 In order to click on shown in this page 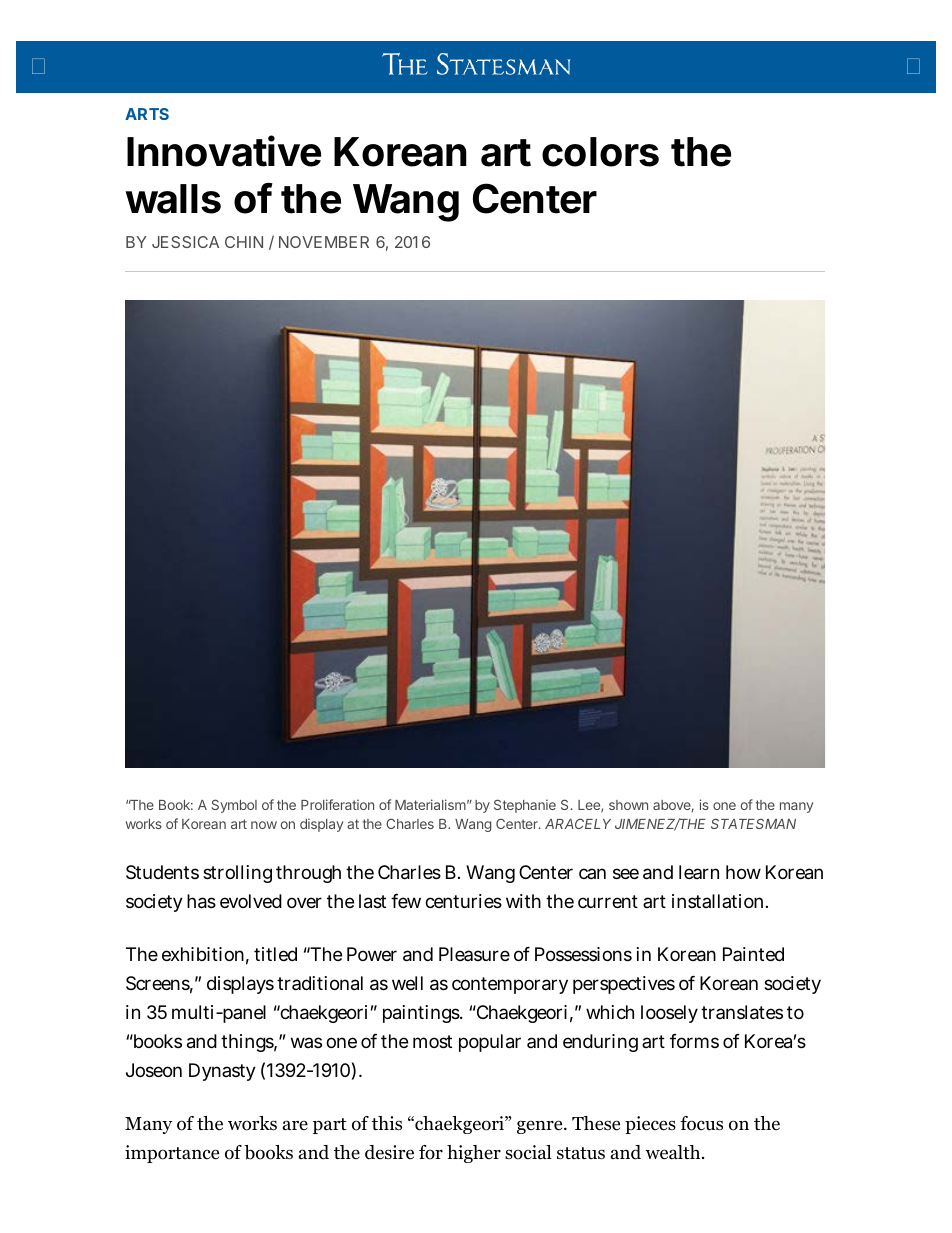, I will do `click(628, 805)`.
